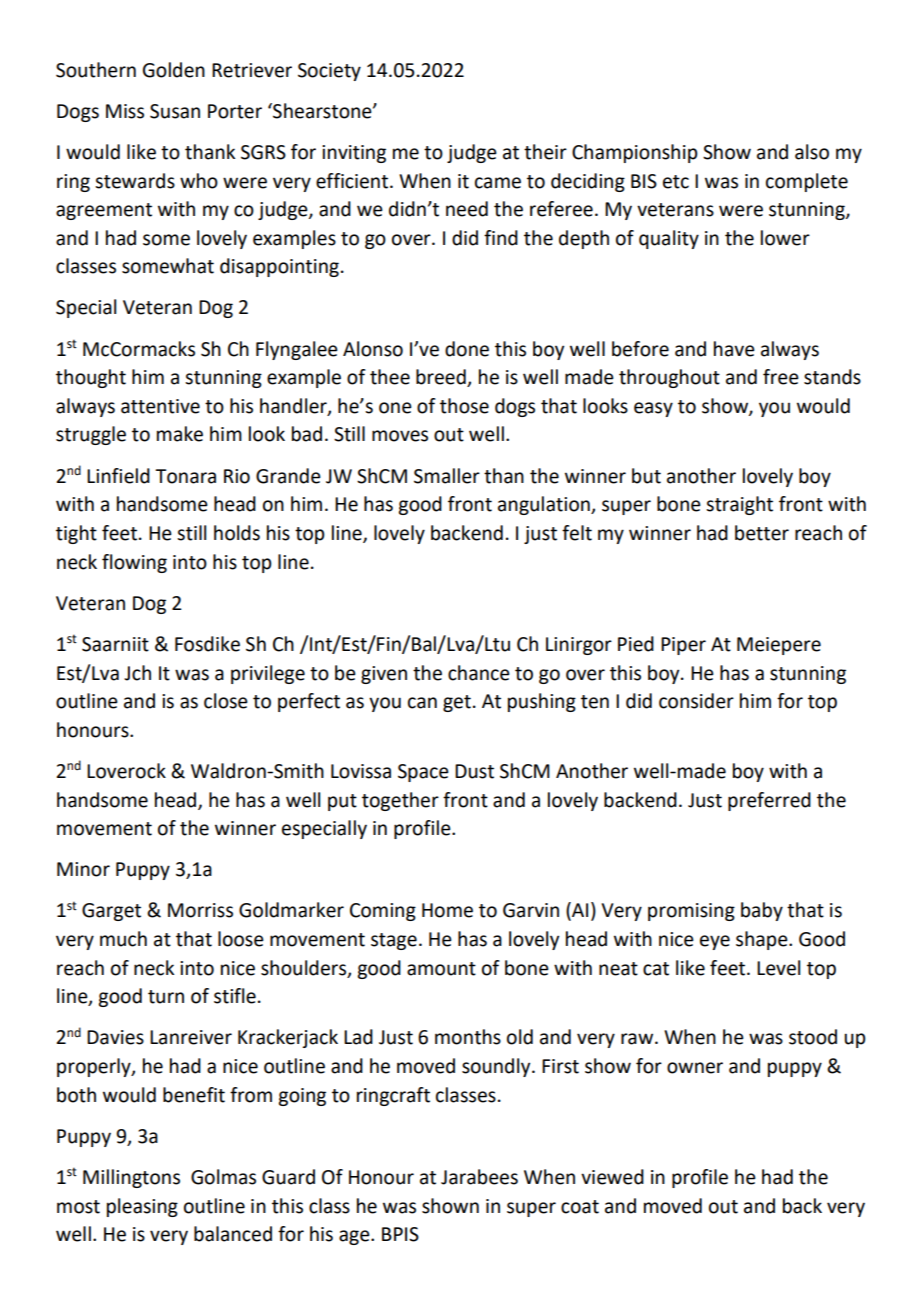  Describe the element at coordinates (545, 152) in the screenshot. I see `their` at that location.
